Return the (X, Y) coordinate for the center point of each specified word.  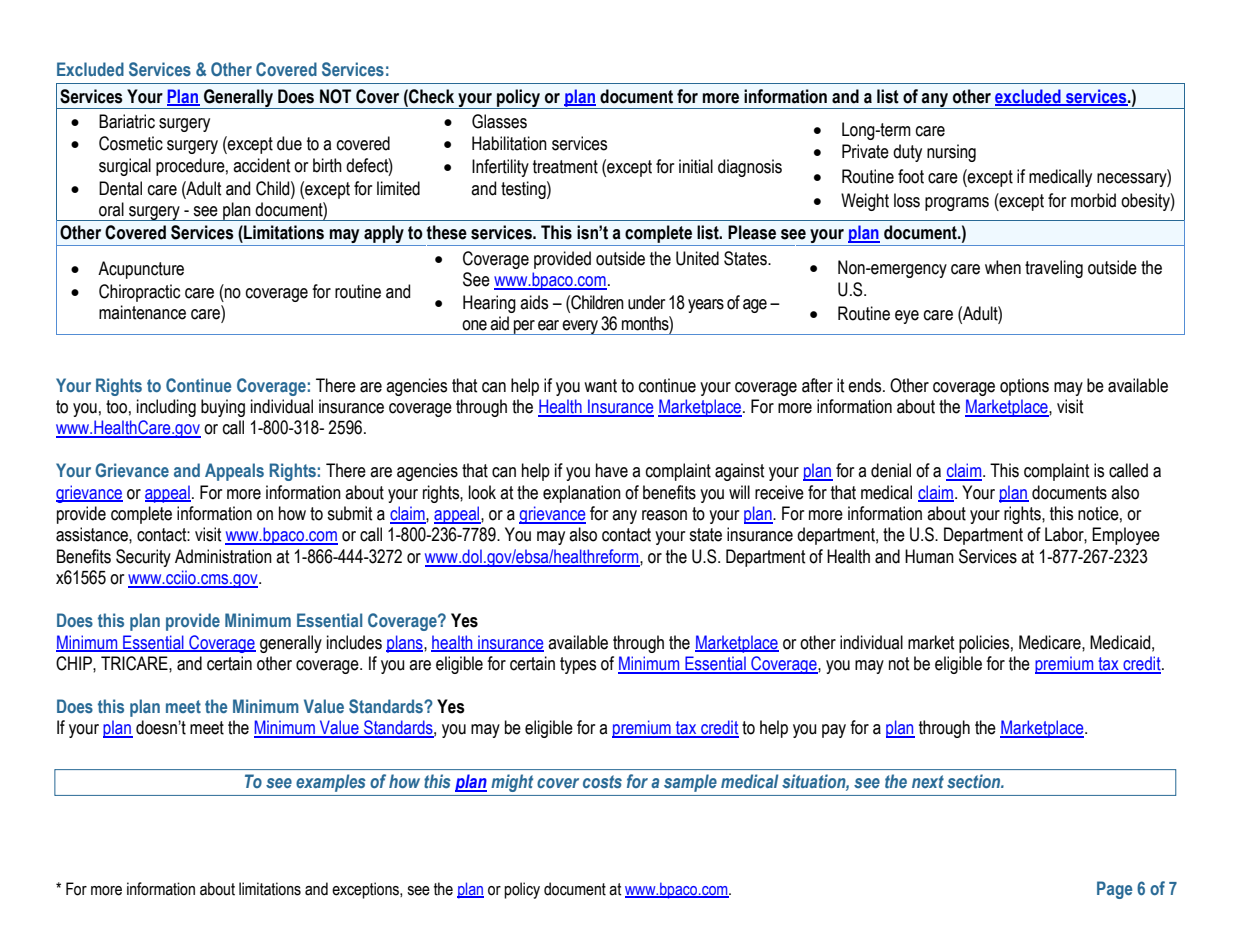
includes (354, 642)
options (1024, 387)
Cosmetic (131, 143)
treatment (565, 167)
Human (929, 556)
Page (1114, 890)
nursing (951, 153)
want (600, 386)
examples (330, 783)
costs (602, 781)
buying (223, 408)
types (578, 665)
